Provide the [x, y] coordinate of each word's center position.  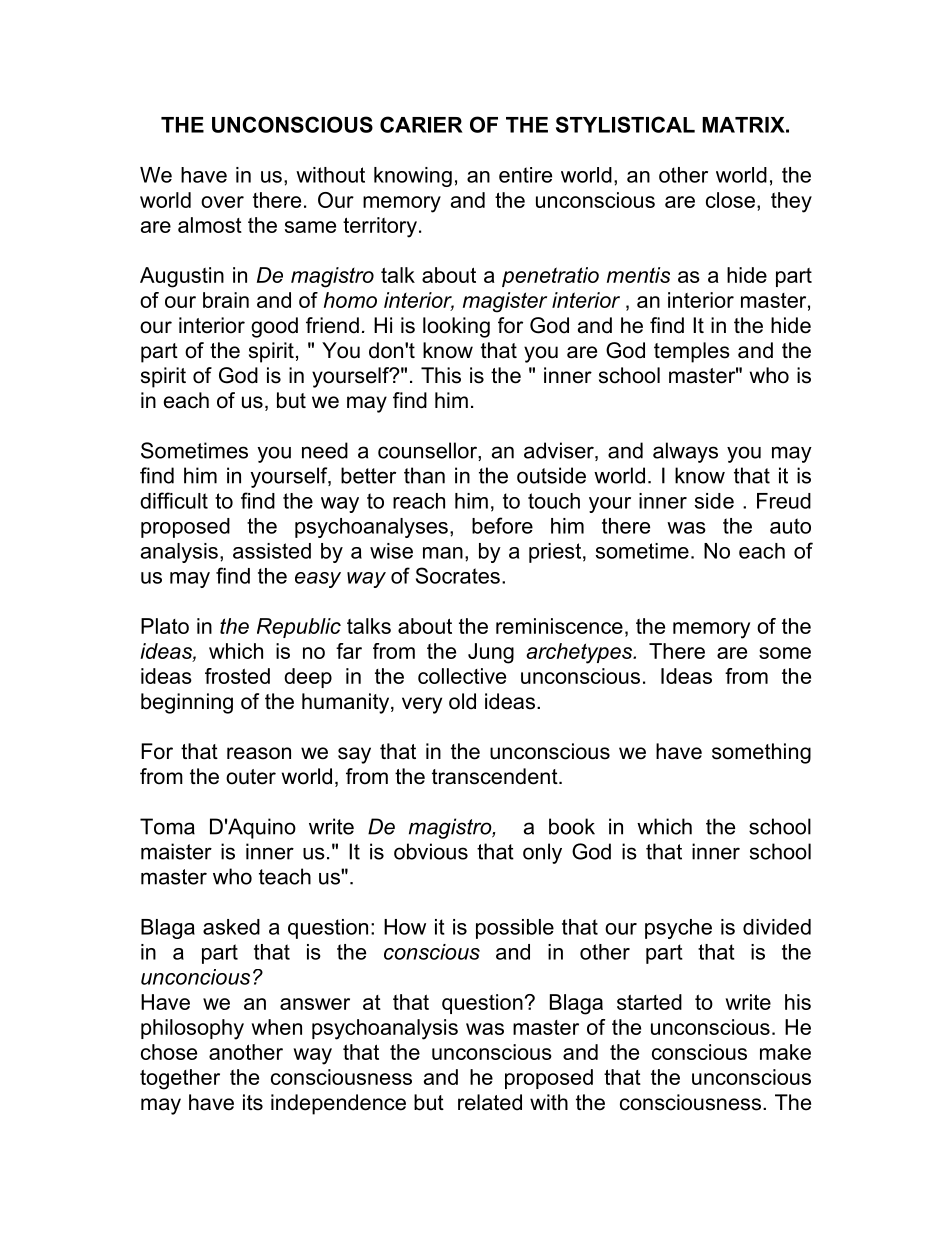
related [490, 1102]
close [730, 200]
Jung [491, 653]
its [253, 1102]
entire [525, 175]
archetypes [580, 653]
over [222, 202]
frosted [237, 676]
